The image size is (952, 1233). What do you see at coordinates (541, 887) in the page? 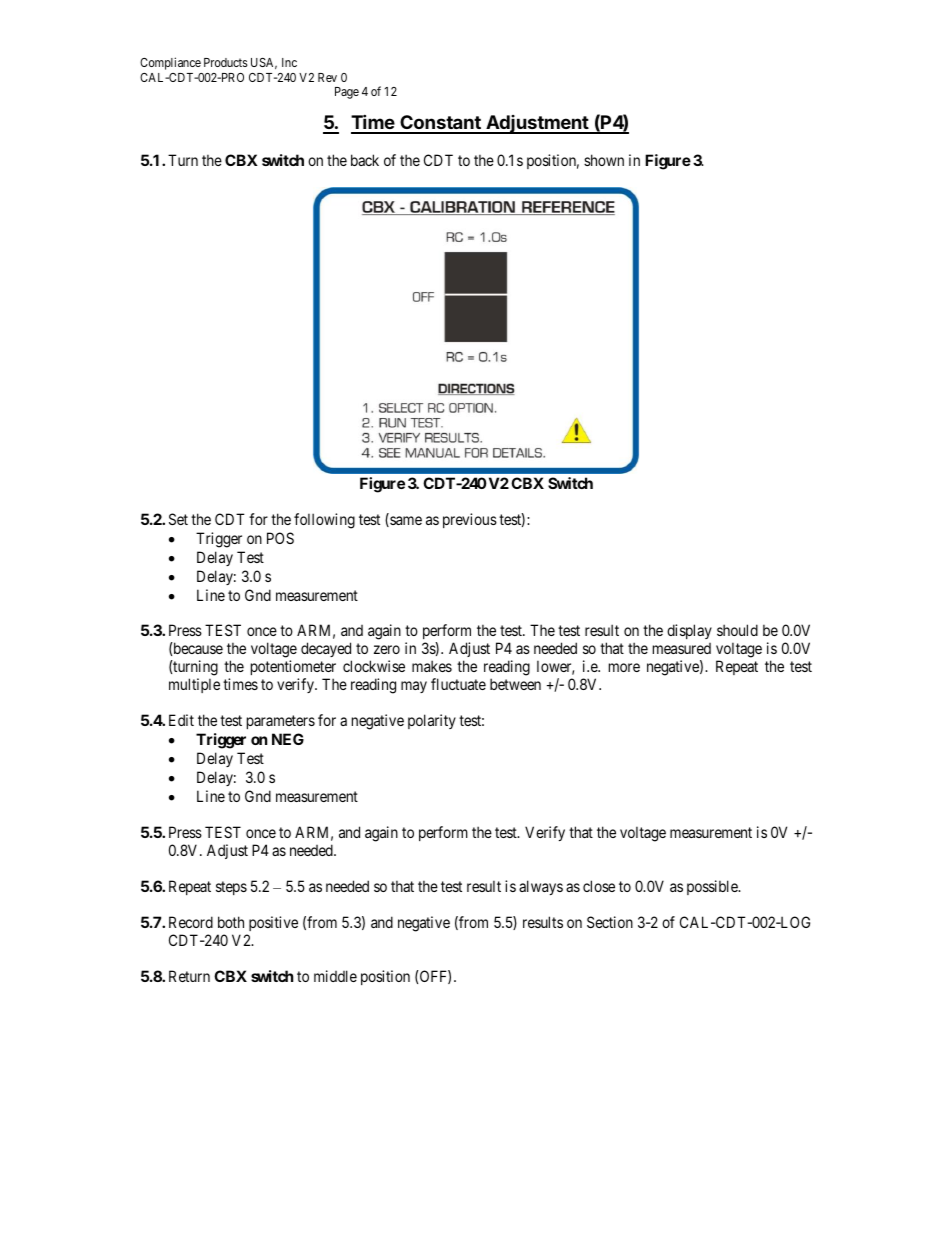
I see `always` at bounding box center [541, 887].
